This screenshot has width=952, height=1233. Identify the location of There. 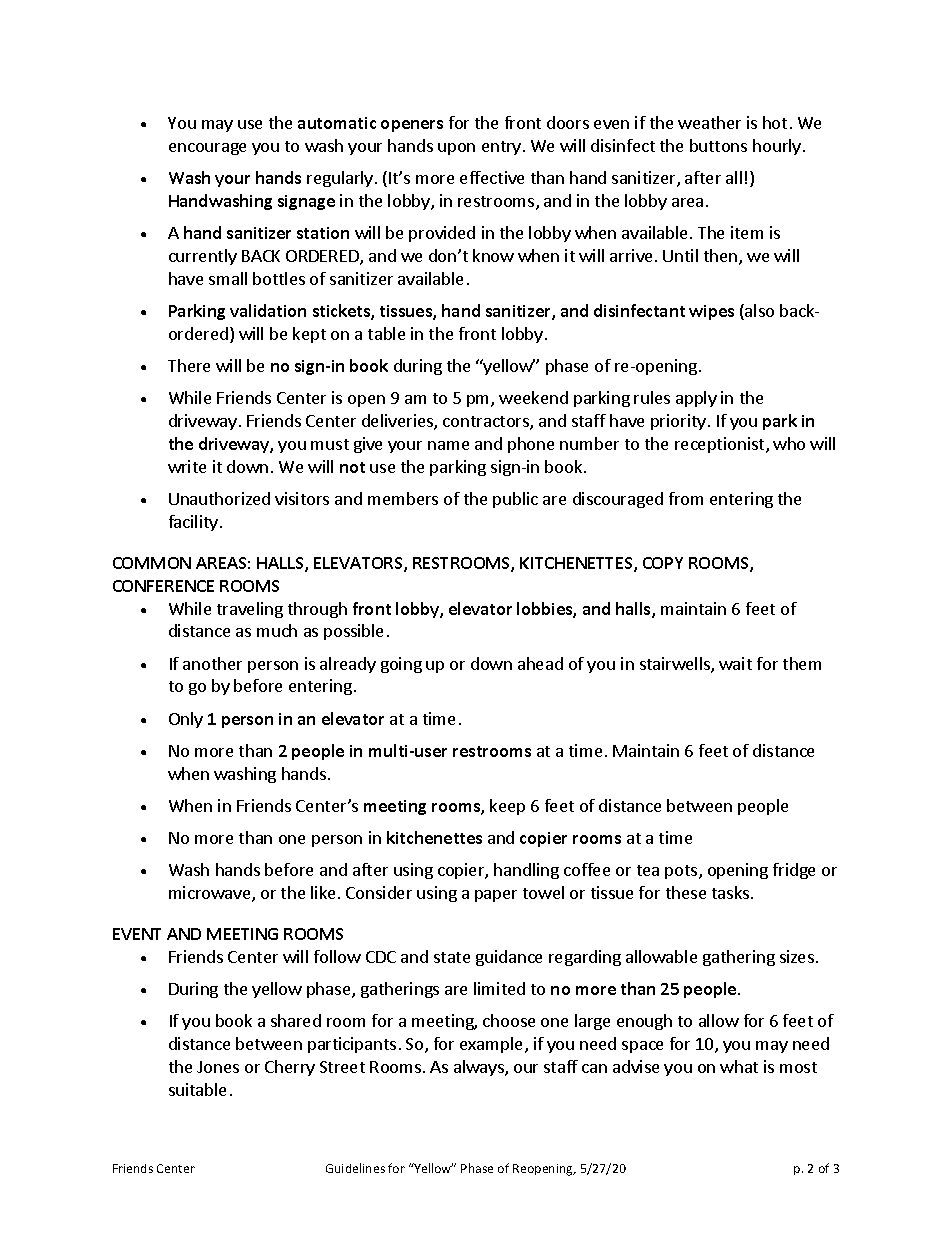
(189, 365).
